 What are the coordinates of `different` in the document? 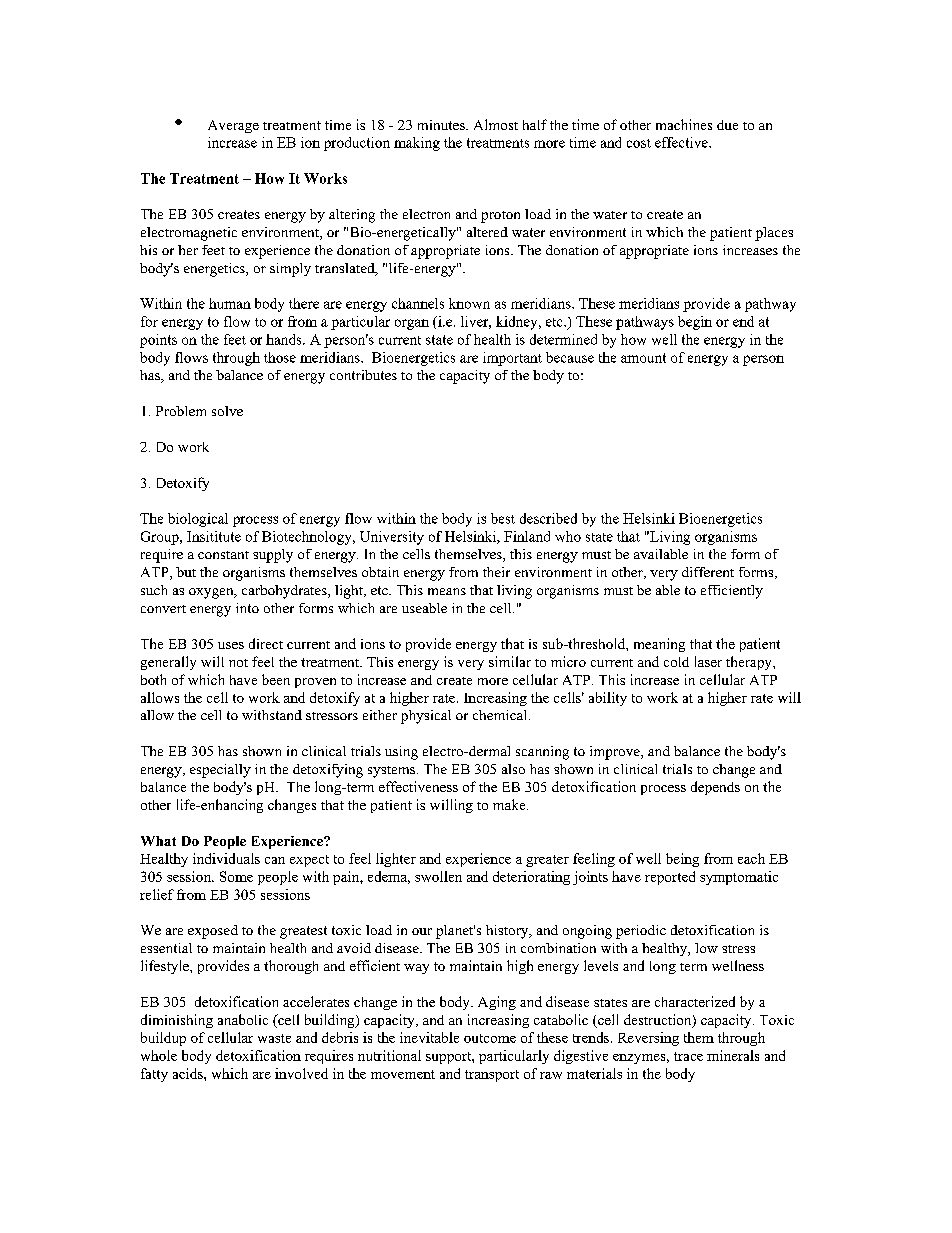 It's located at (708, 572).
